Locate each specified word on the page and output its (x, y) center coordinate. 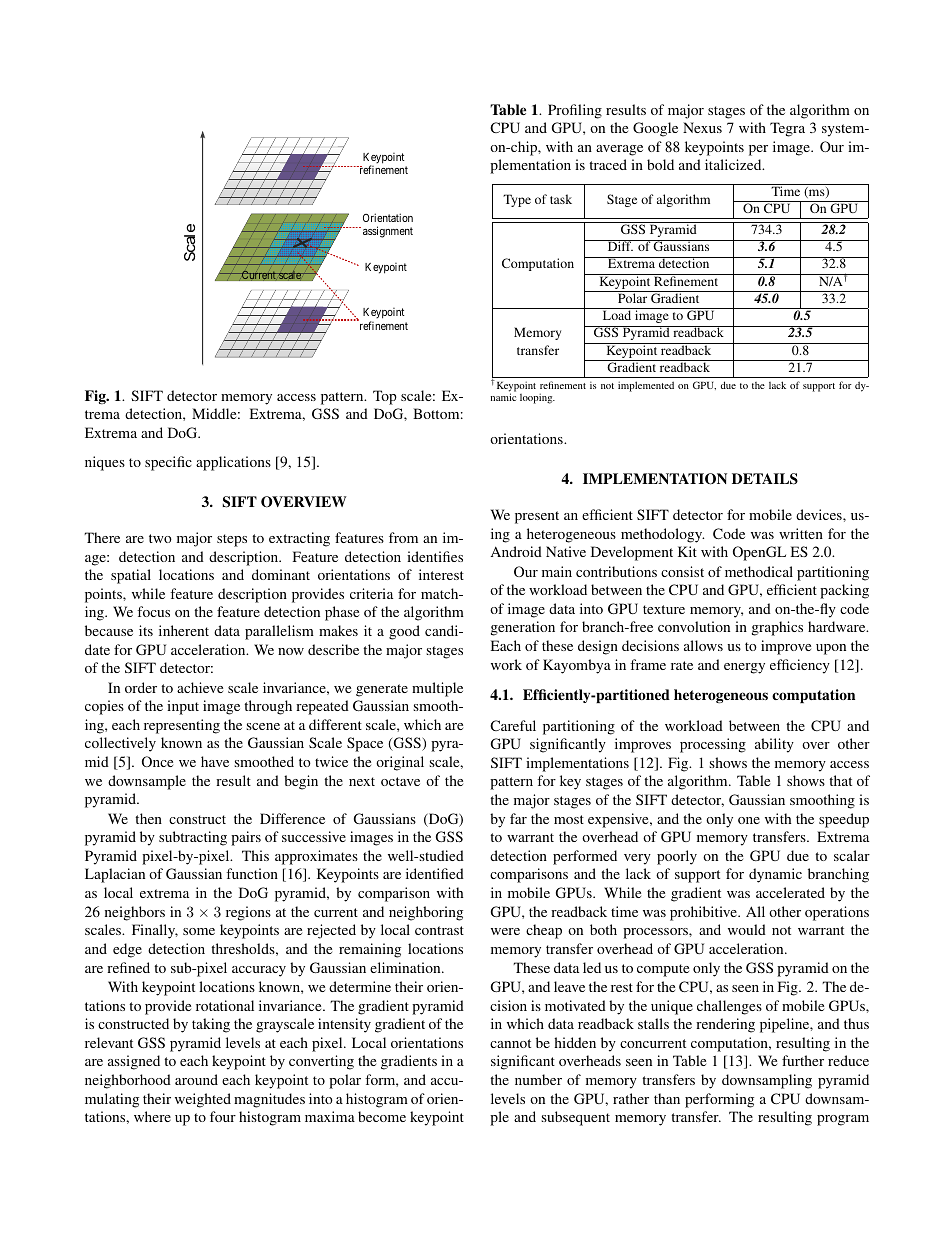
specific (168, 463)
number (538, 1079)
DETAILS (765, 479)
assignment (388, 232)
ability (774, 745)
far (518, 818)
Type (517, 200)
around (196, 1079)
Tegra (787, 129)
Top (385, 397)
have (215, 761)
